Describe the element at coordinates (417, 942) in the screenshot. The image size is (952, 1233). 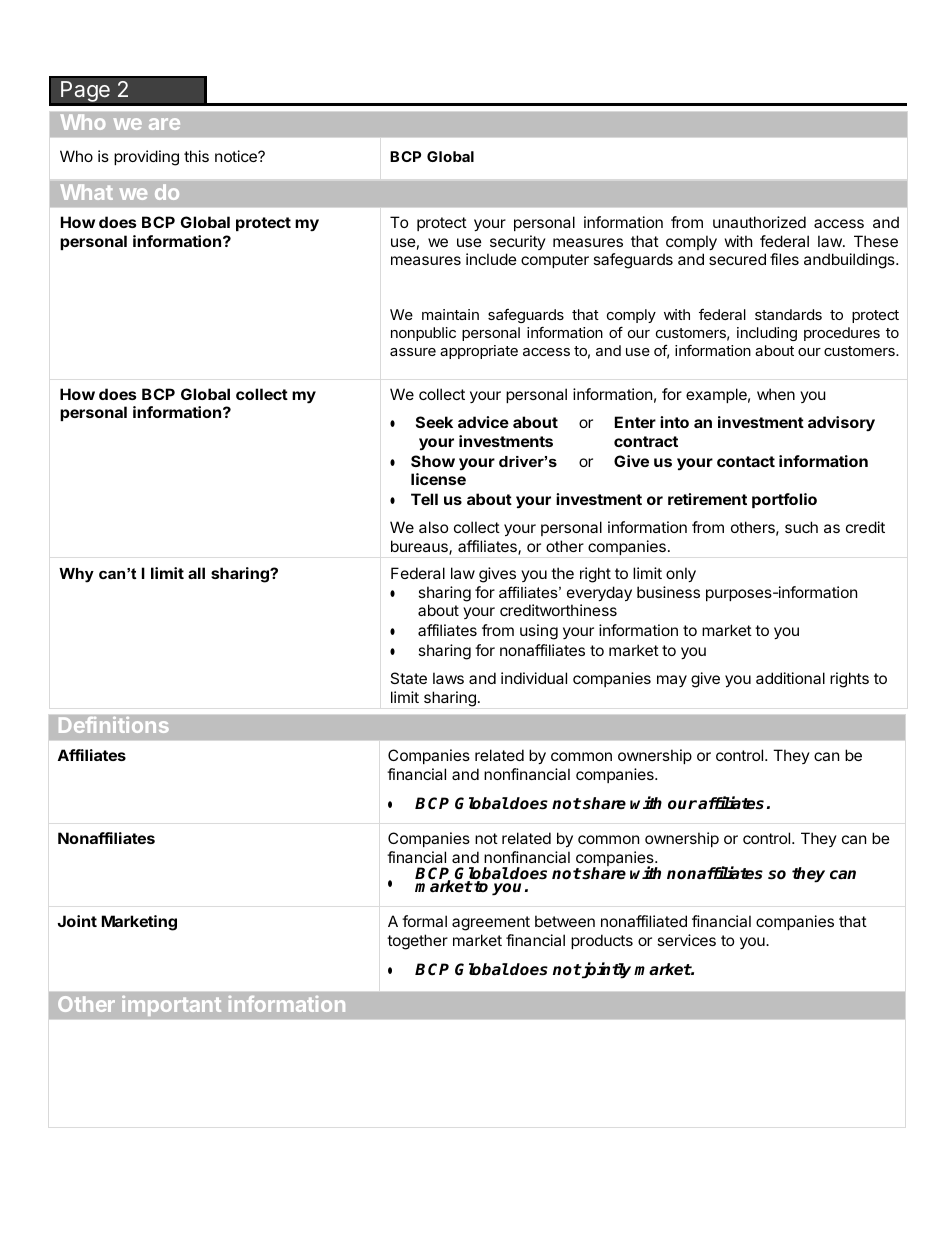
I see `together` at that location.
